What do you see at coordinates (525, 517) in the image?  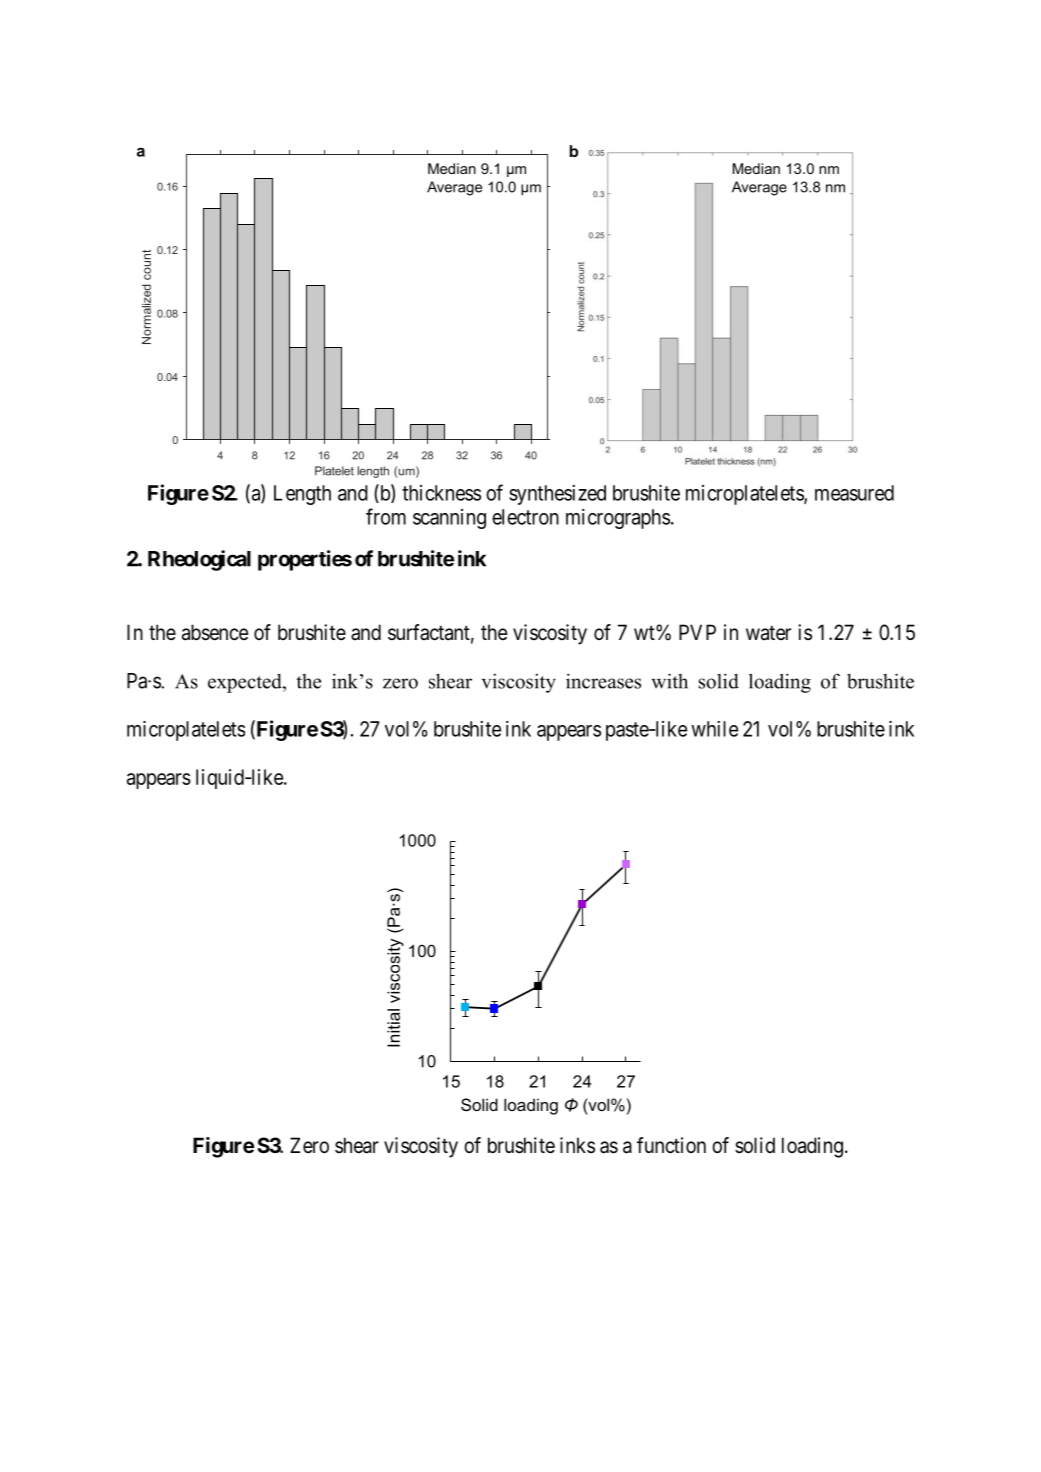 I see `electron` at bounding box center [525, 517].
